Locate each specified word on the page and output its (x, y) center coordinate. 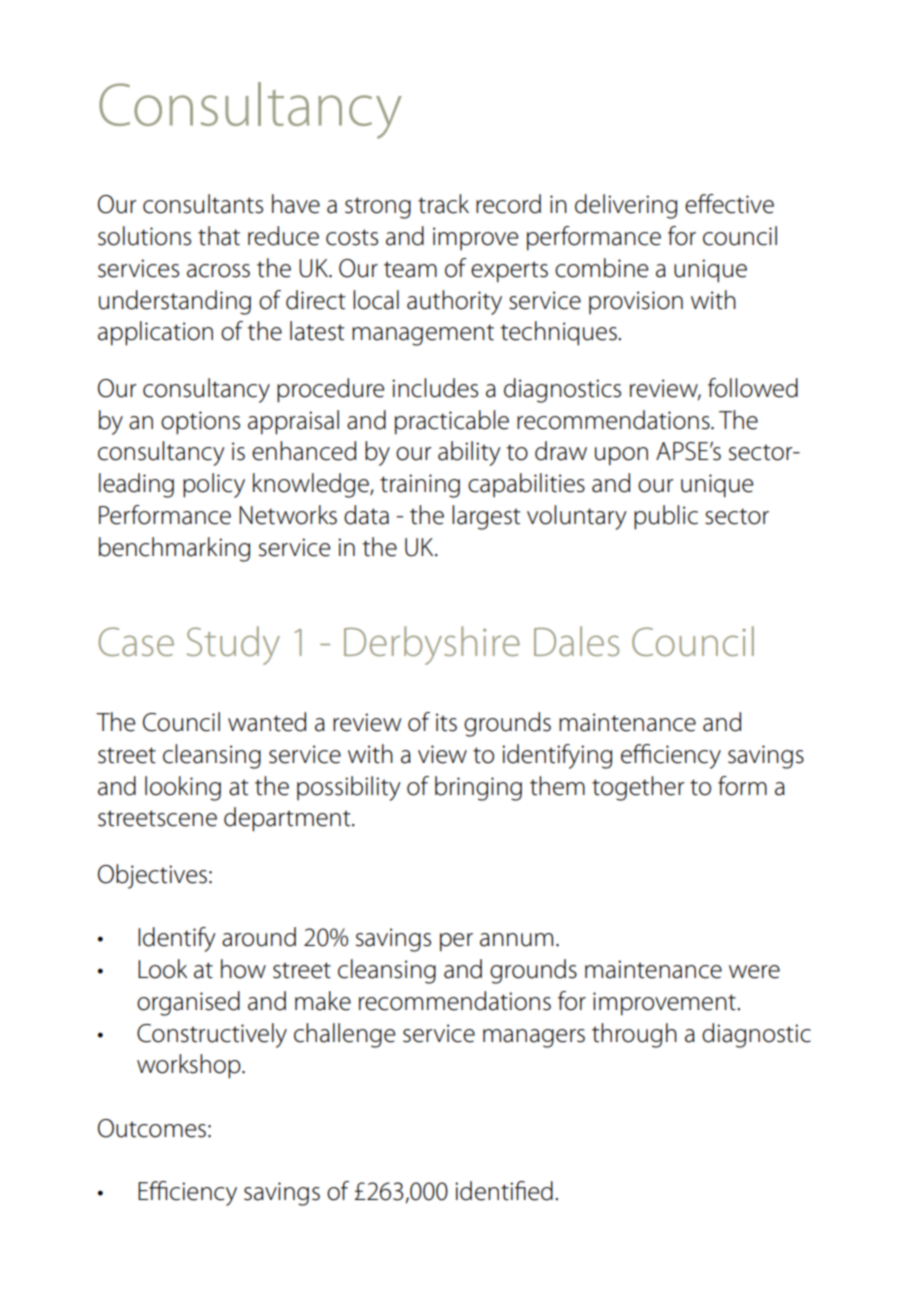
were (754, 972)
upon (621, 456)
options (200, 423)
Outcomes (152, 1128)
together (638, 788)
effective (729, 204)
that (219, 236)
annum (516, 940)
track (443, 204)
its (446, 722)
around (259, 937)
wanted (267, 722)
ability (469, 453)
